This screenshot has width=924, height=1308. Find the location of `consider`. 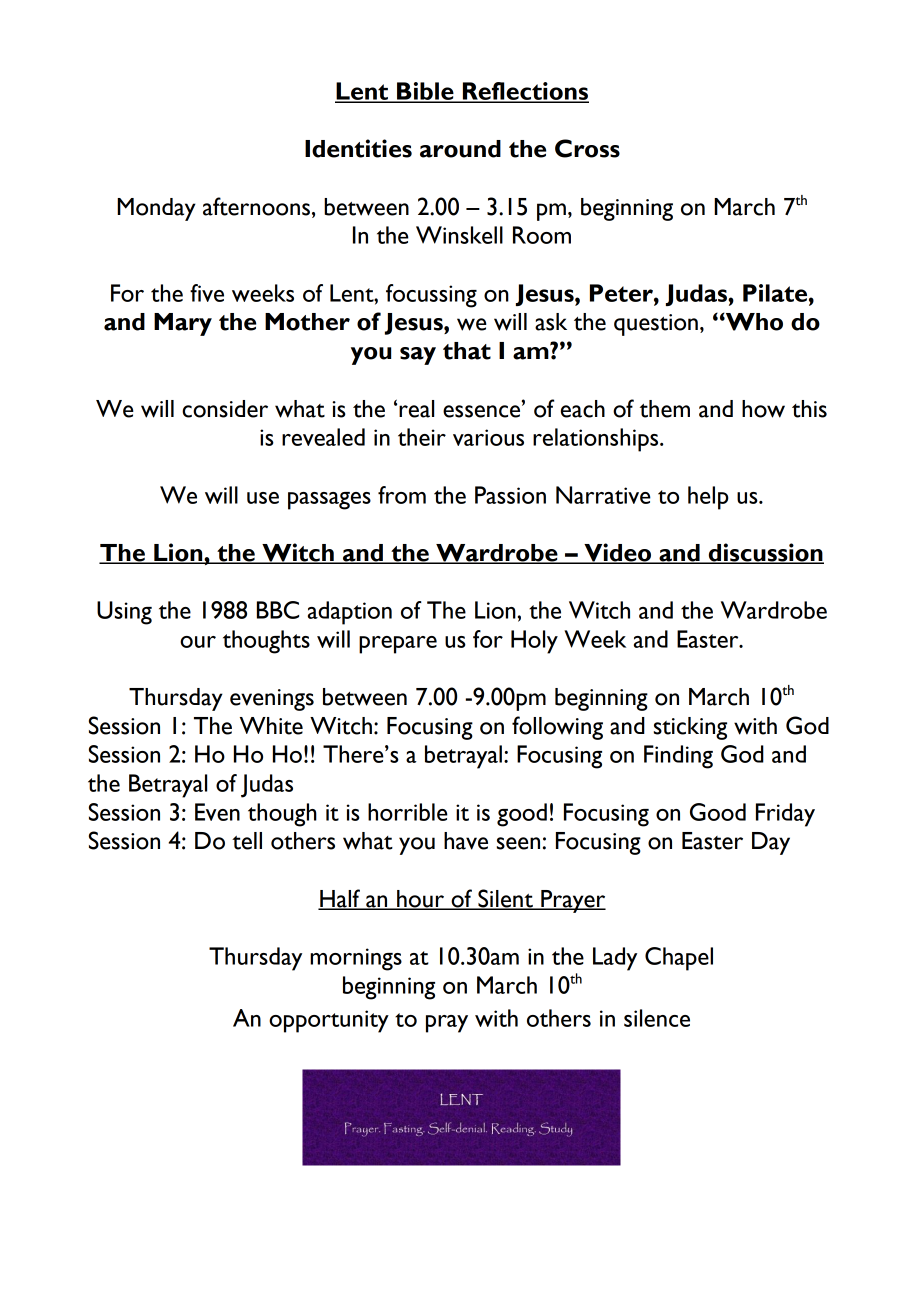

consider is located at coordinates (225, 409).
